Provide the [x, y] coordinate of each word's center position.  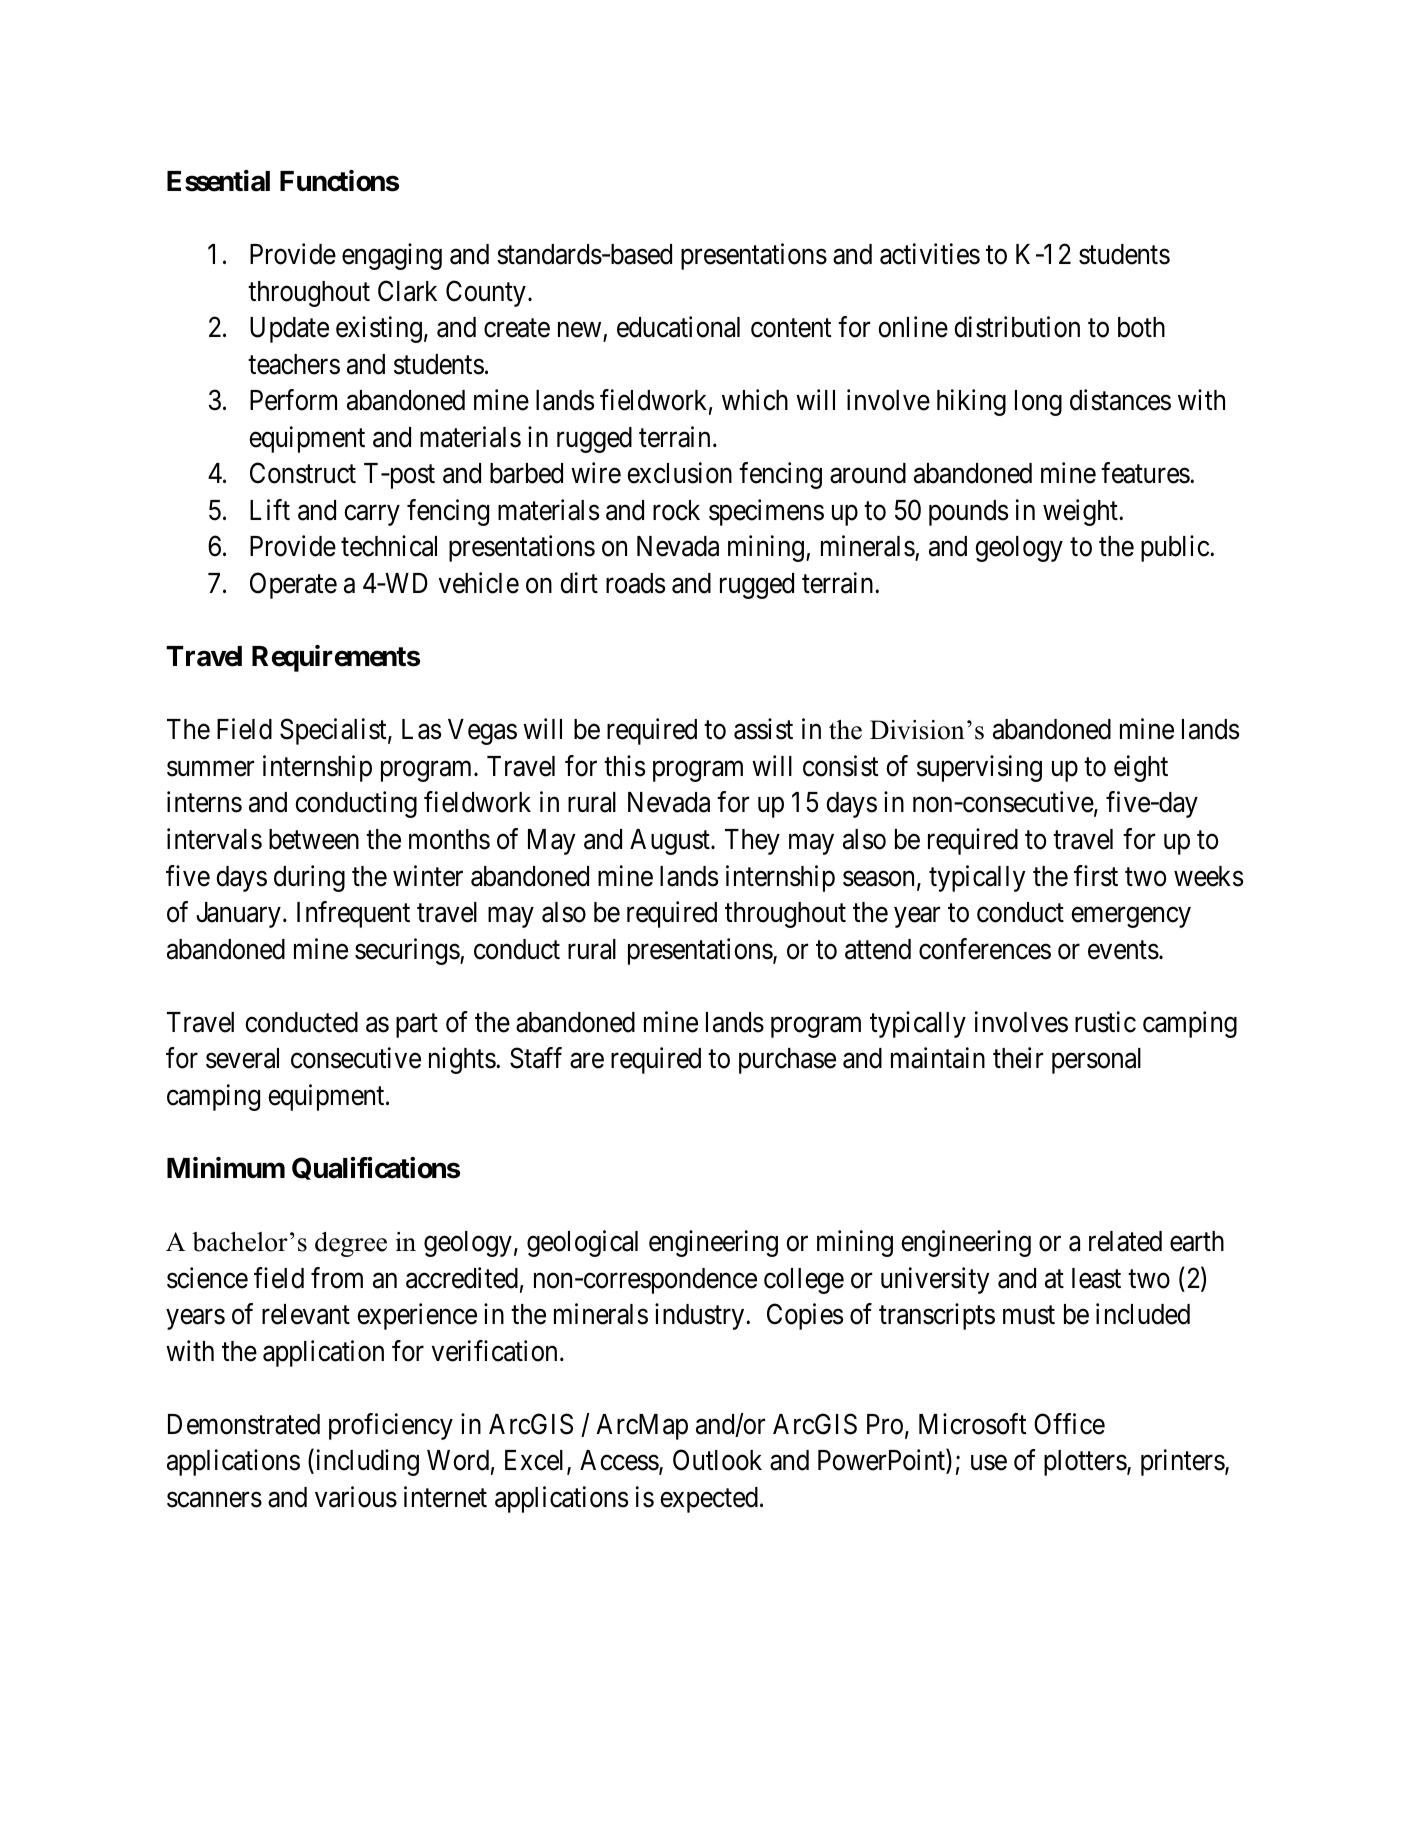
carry [372, 515]
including [366, 1462]
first [1096, 876]
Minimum [226, 1167]
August [671, 842]
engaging [392, 256]
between [314, 839]
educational [678, 327]
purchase [787, 1061]
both [1141, 327]
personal [1096, 1061]
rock [676, 510]
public [1176, 549]
